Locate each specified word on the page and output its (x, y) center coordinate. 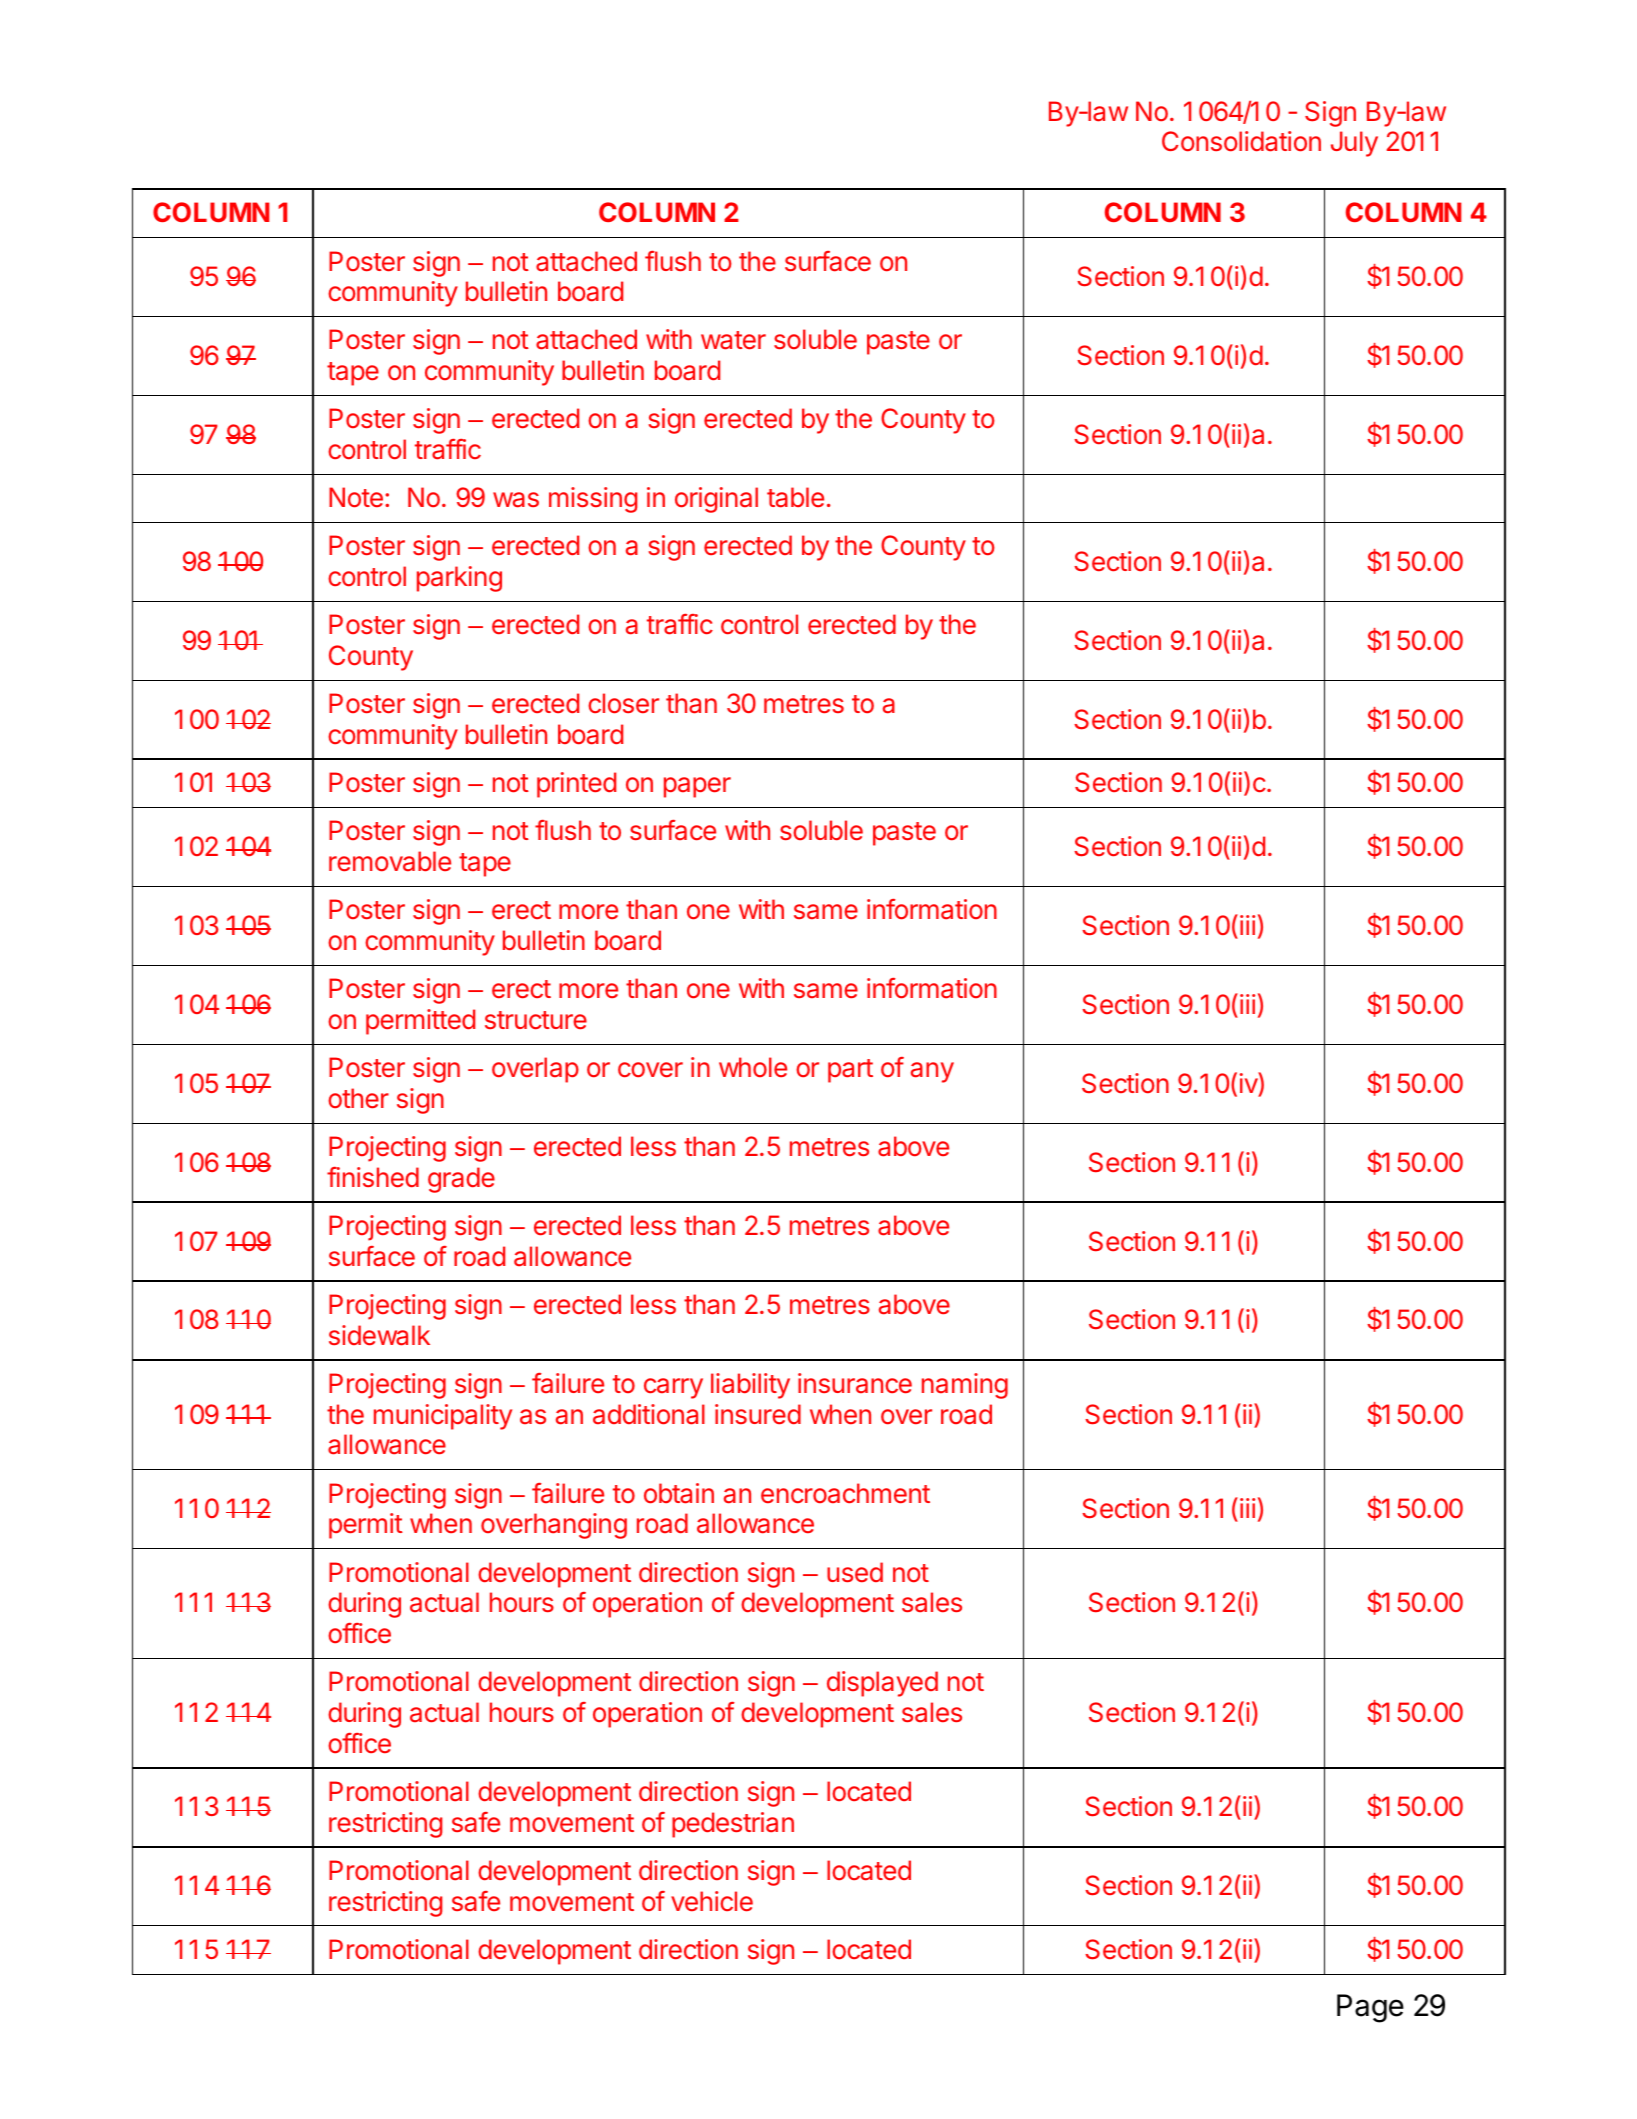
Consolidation (1241, 141)
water (733, 340)
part (850, 1071)
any (932, 1072)
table (795, 497)
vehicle (712, 1901)
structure (536, 1020)
